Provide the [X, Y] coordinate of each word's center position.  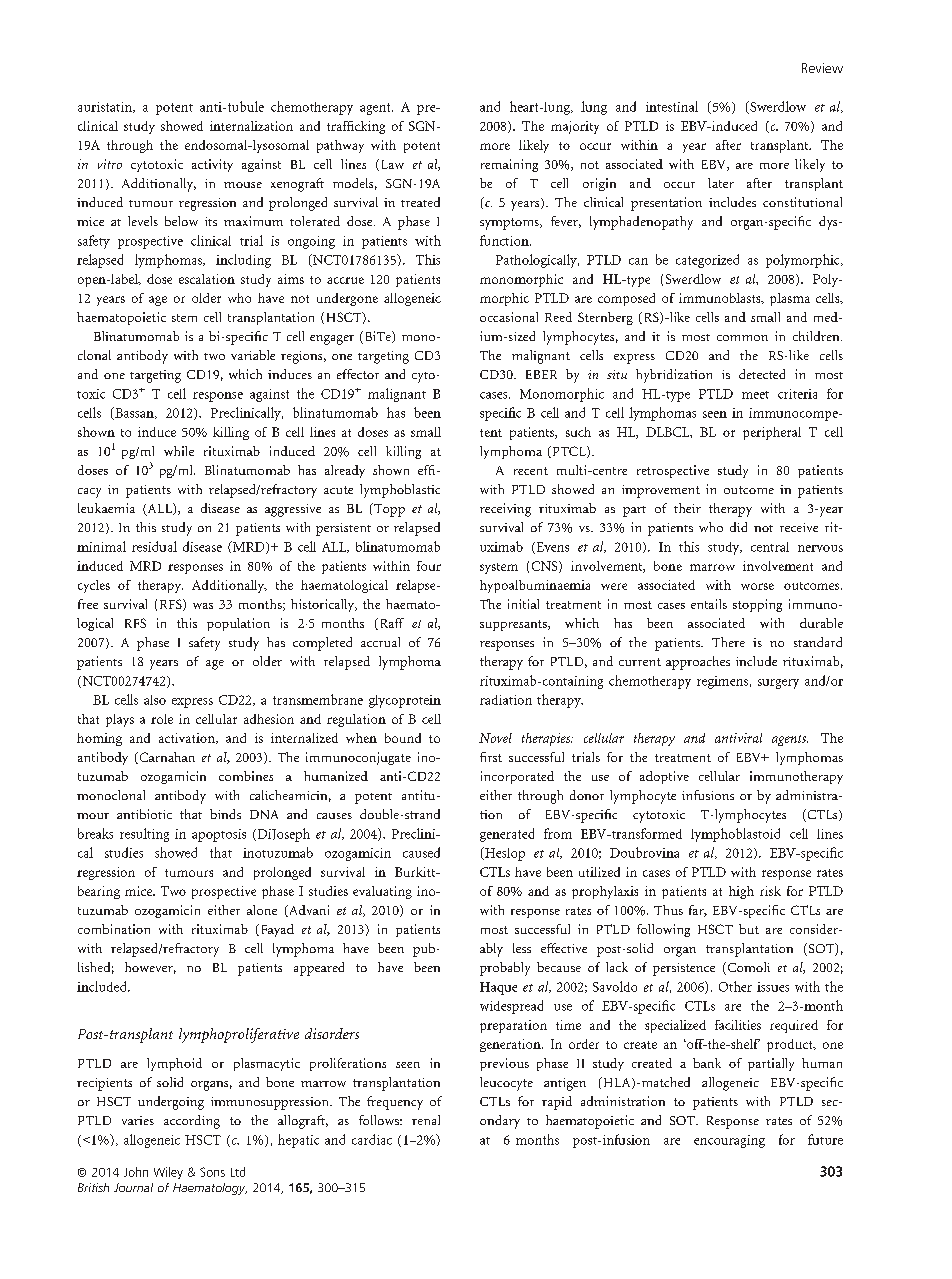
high [741, 892]
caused [421, 852]
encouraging [729, 1141]
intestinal [672, 106]
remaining [509, 165]
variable [253, 355]
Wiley [168, 1173]
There [728, 642]
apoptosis [219, 835]
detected [762, 374]
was [203, 606]
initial [523, 604]
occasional [509, 317]
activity [212, 165]
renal [426, 1120]
